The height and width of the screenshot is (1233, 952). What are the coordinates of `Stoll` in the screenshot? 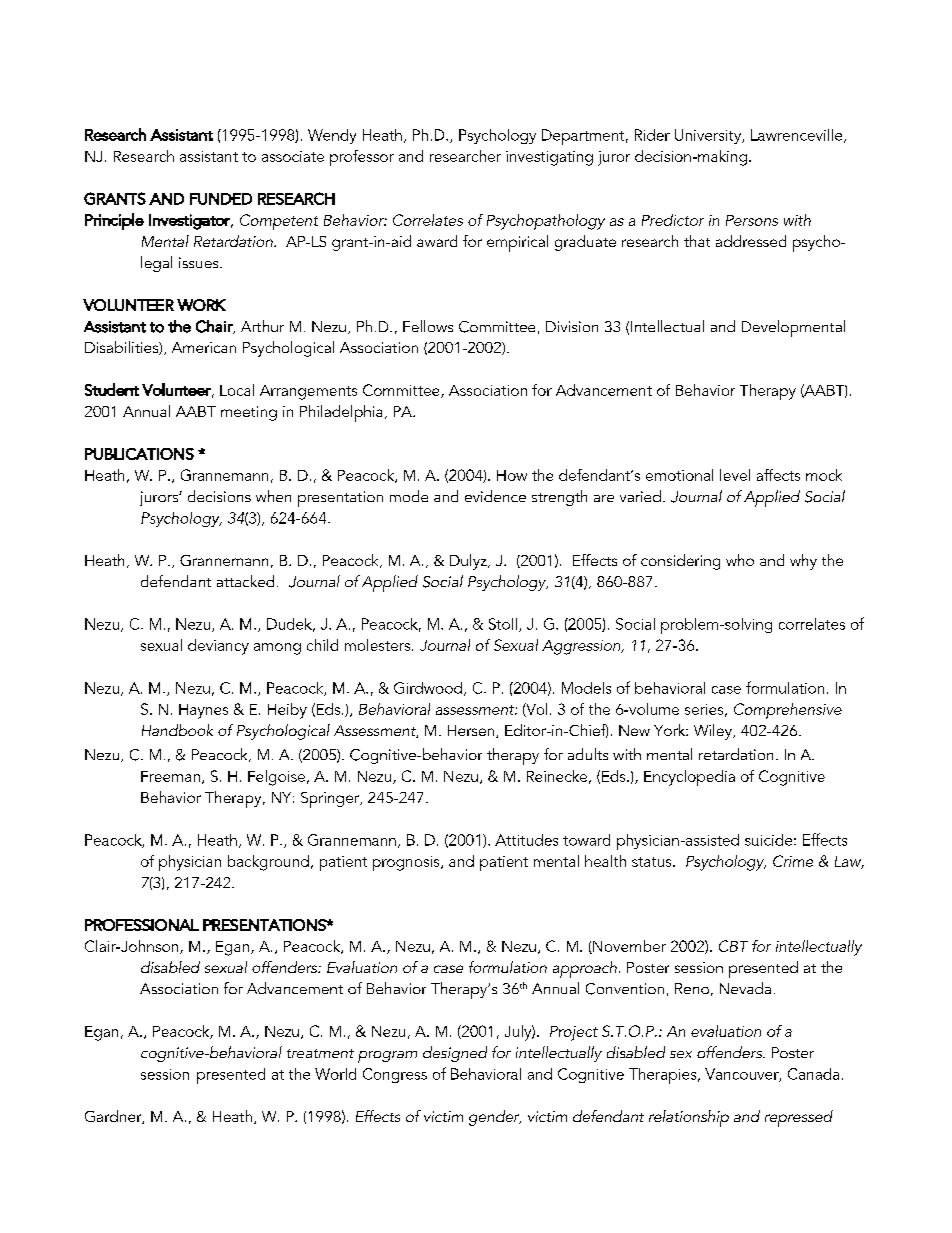 It's located at (503, 624).
